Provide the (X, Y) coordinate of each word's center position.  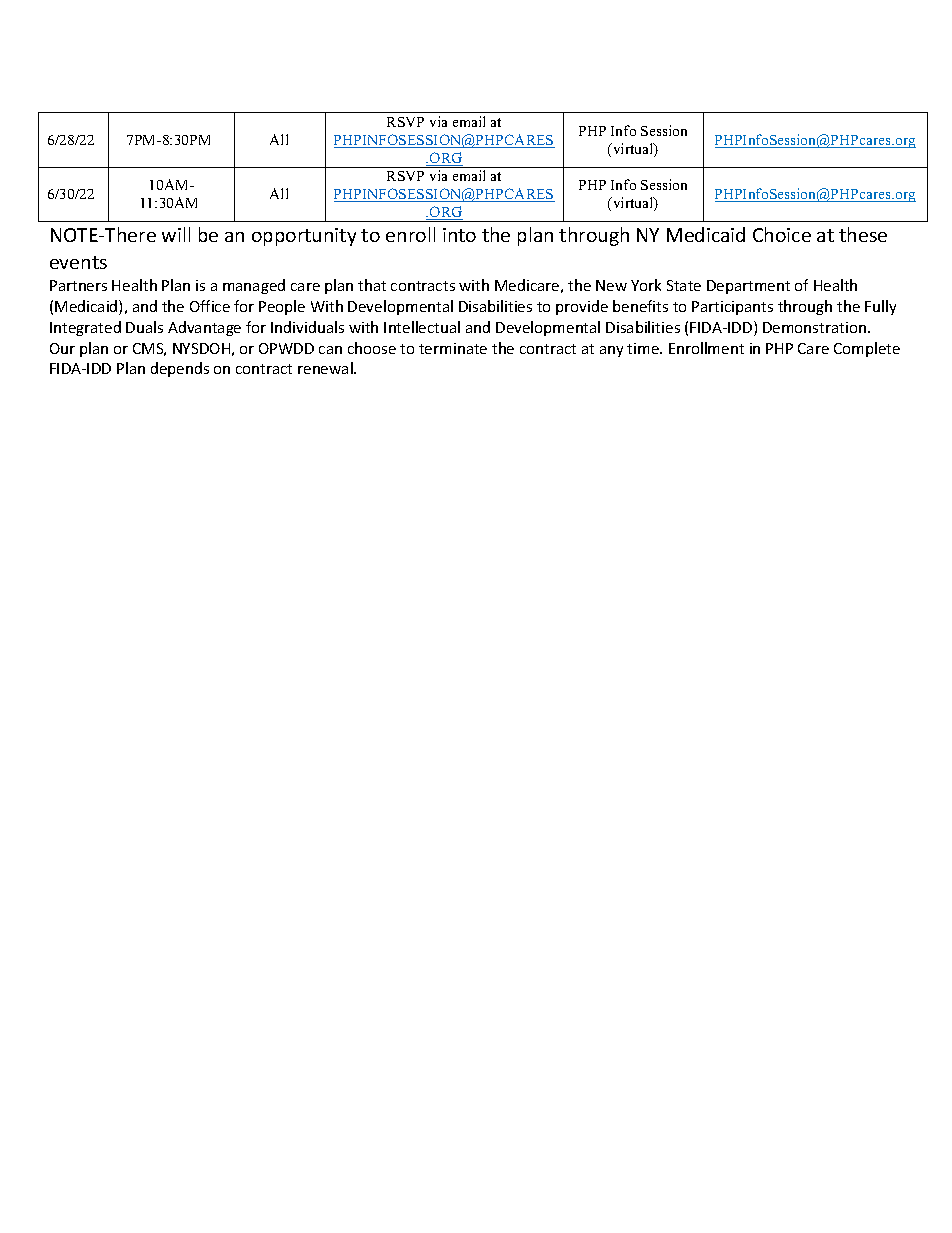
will (176, 234)
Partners (78, 285)
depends (180, 369)
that (372, 285)
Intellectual (422, 327)
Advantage (204, 328)
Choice (782, 234)
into (459, 235)
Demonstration (816, 327)
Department (748, 287)
